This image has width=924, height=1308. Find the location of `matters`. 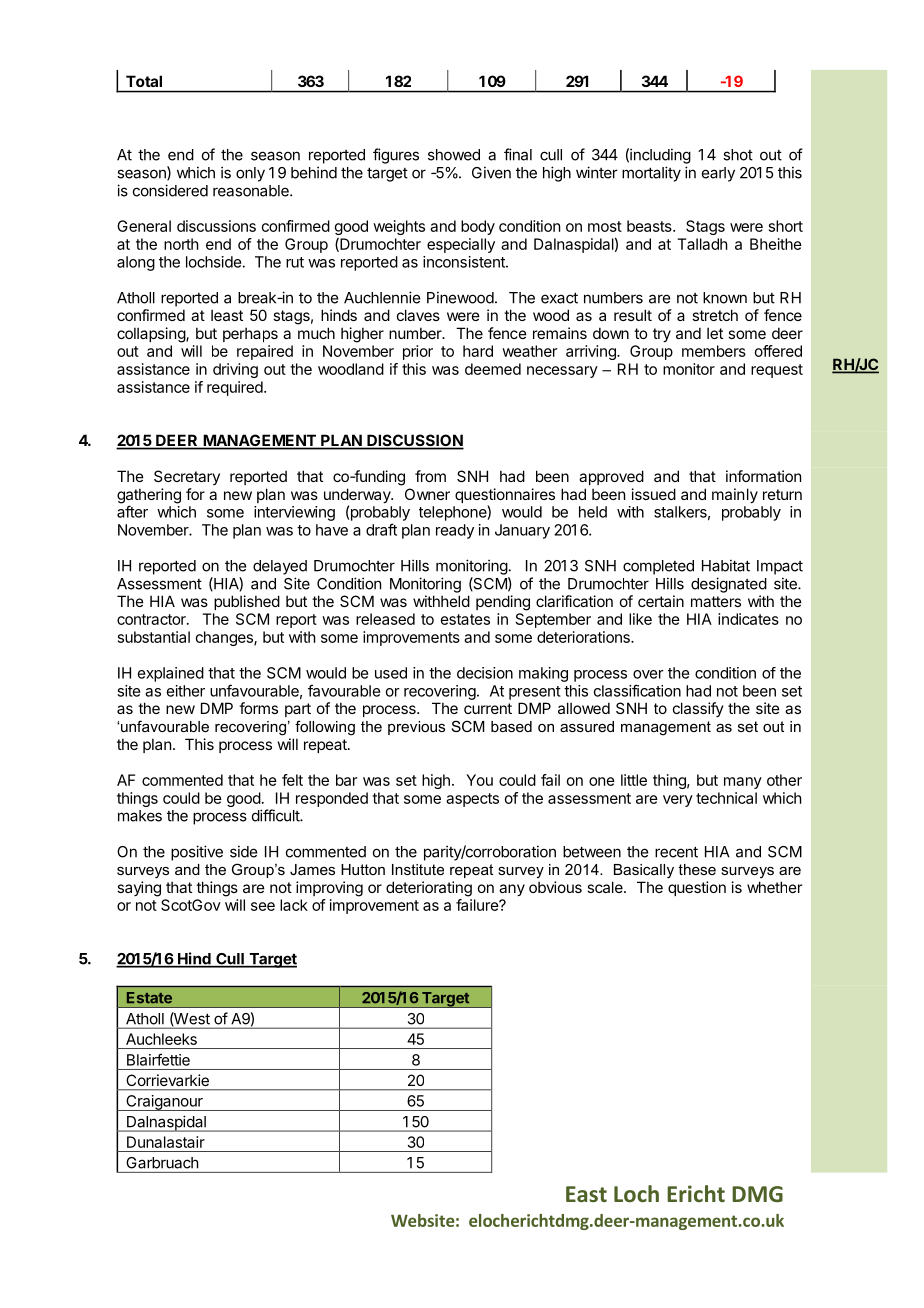

matters is located at coordinates (716, 601).
